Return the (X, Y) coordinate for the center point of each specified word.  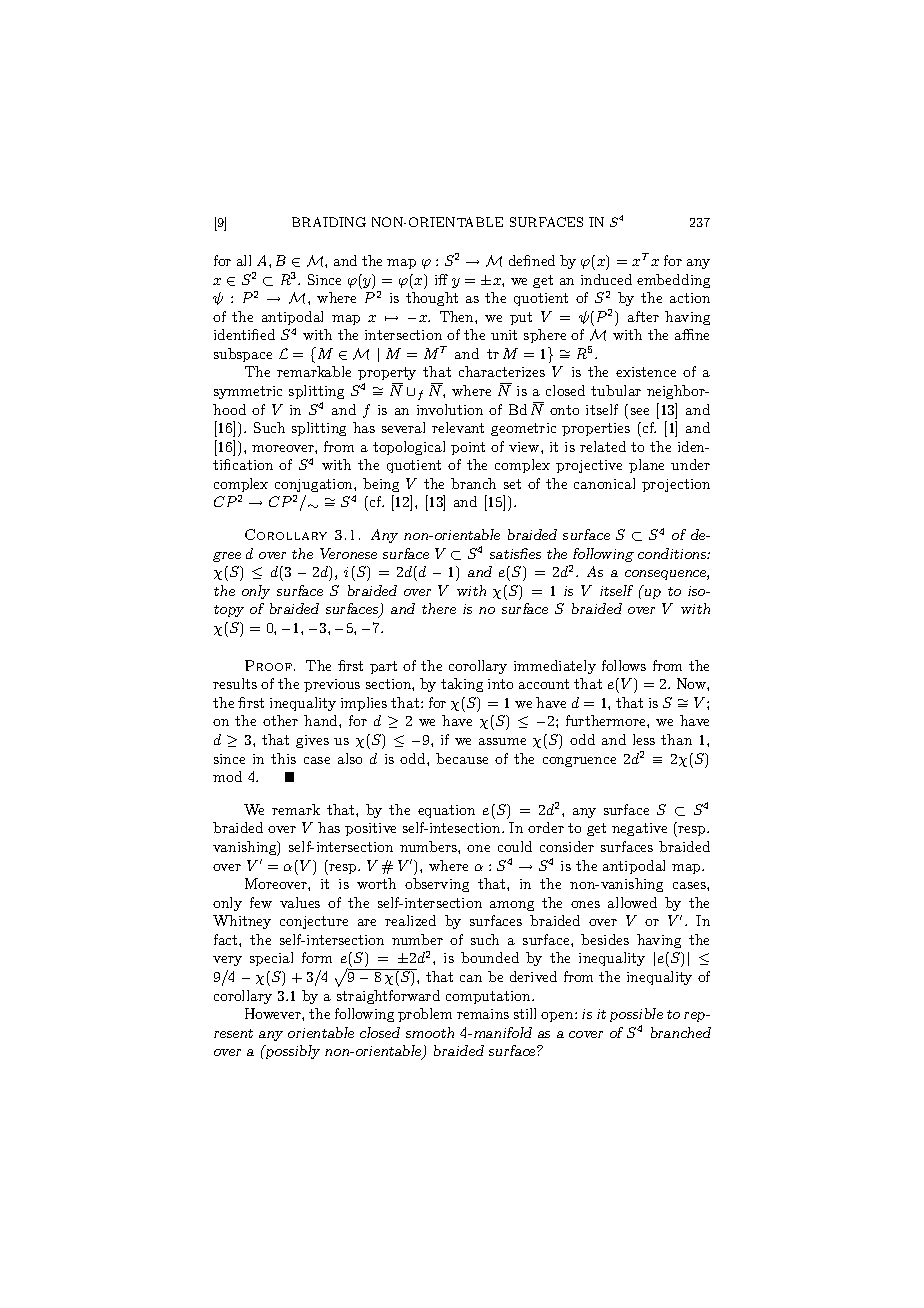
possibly (291, 1052)
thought (432, 299)
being (381, 485)
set (512, 484)
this (283, 758)
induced (606, 279)
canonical (604, 483)
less (644, 739)
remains (483, 1014)
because (462, 758)
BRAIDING (329, 222)
